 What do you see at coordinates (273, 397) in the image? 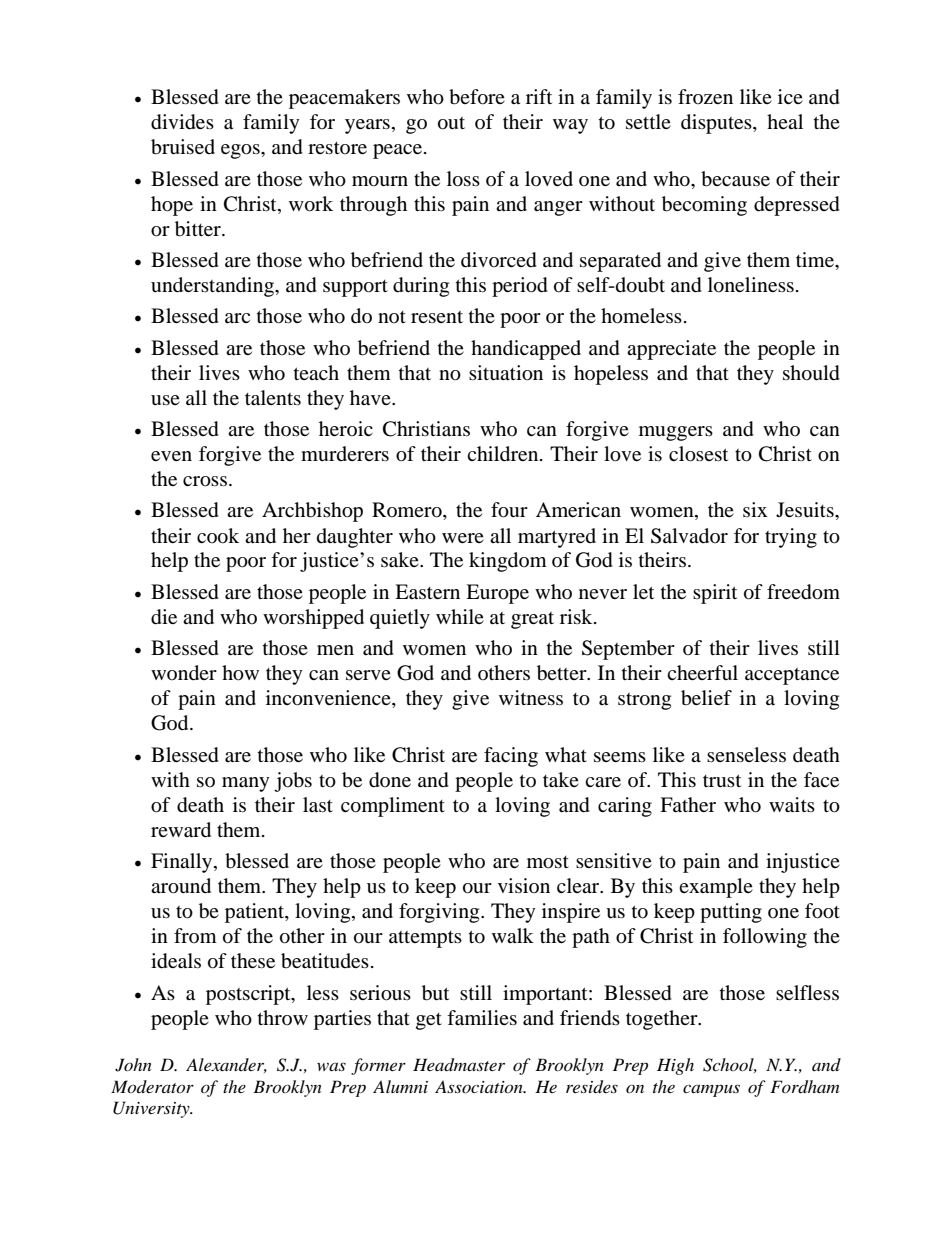
I see `talents` at bounding box center [273, 397].
